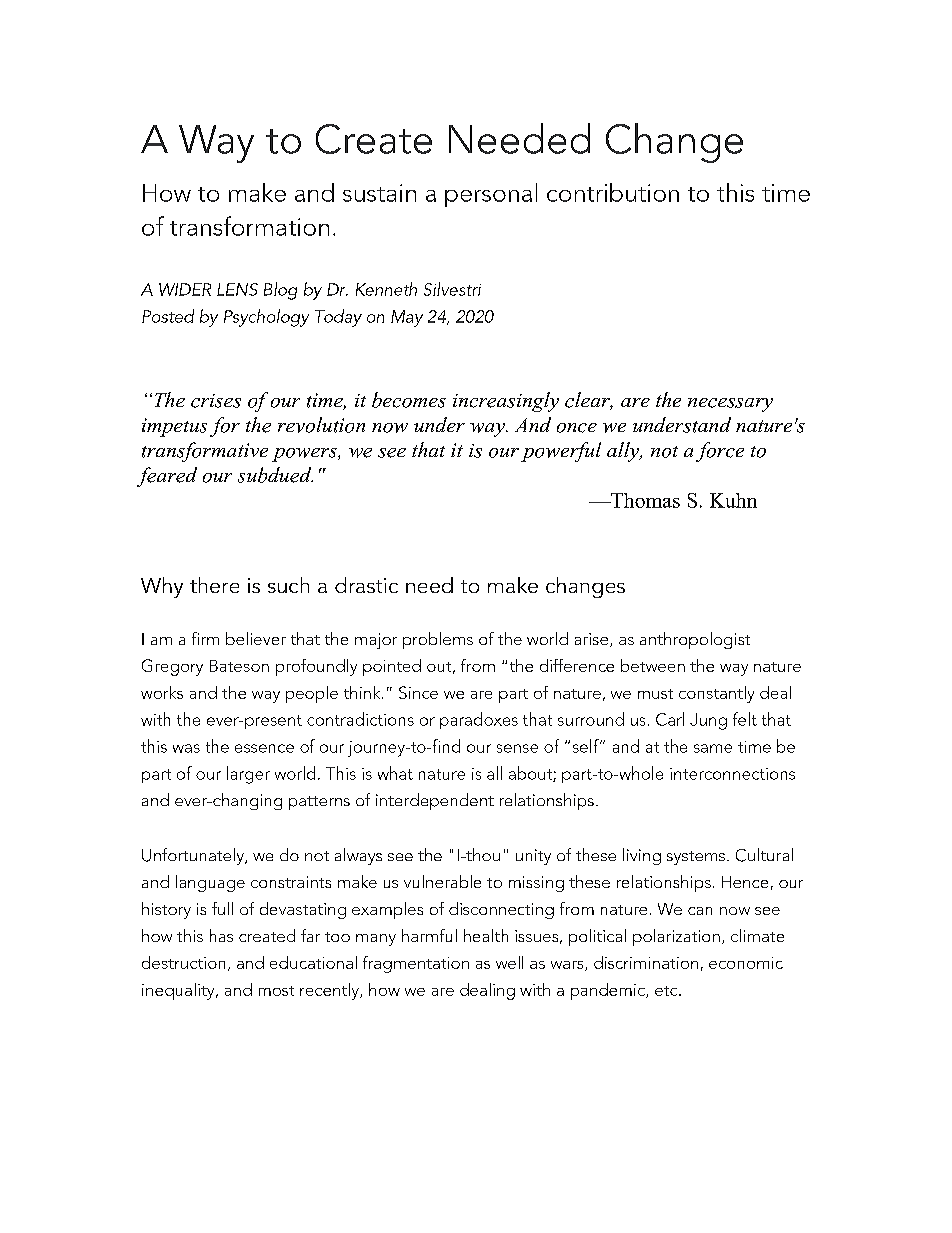 The image size is (952, 1233). Describe the element at coordinates (491, 195) in the page. I see `personal` at that location.
